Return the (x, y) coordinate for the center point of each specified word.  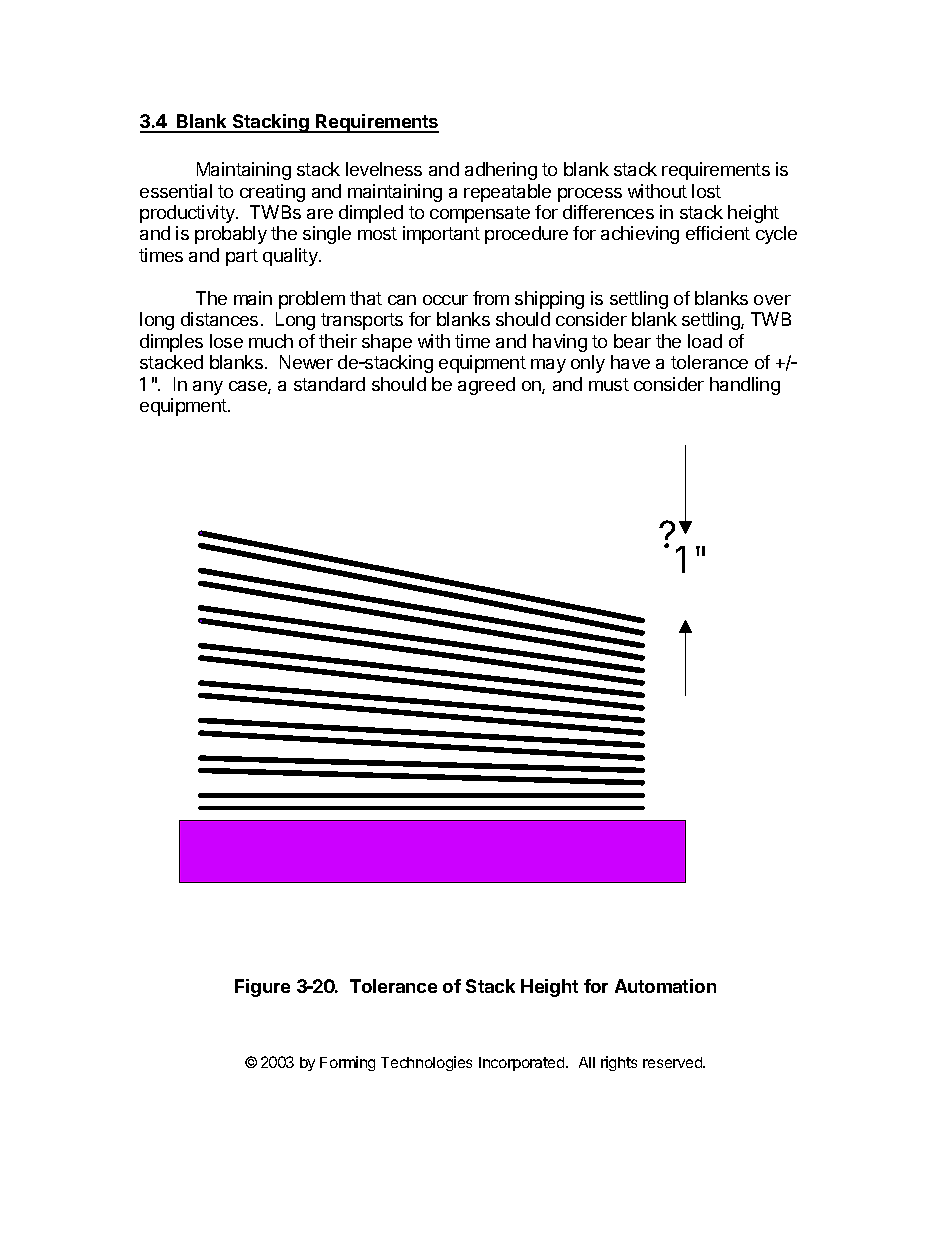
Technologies (426, 1063)
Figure (262, 988)
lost (706, 191)
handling (745, 386)
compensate (480, 214)
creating (272, 193)
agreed (486, 386)
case (249, 387)
